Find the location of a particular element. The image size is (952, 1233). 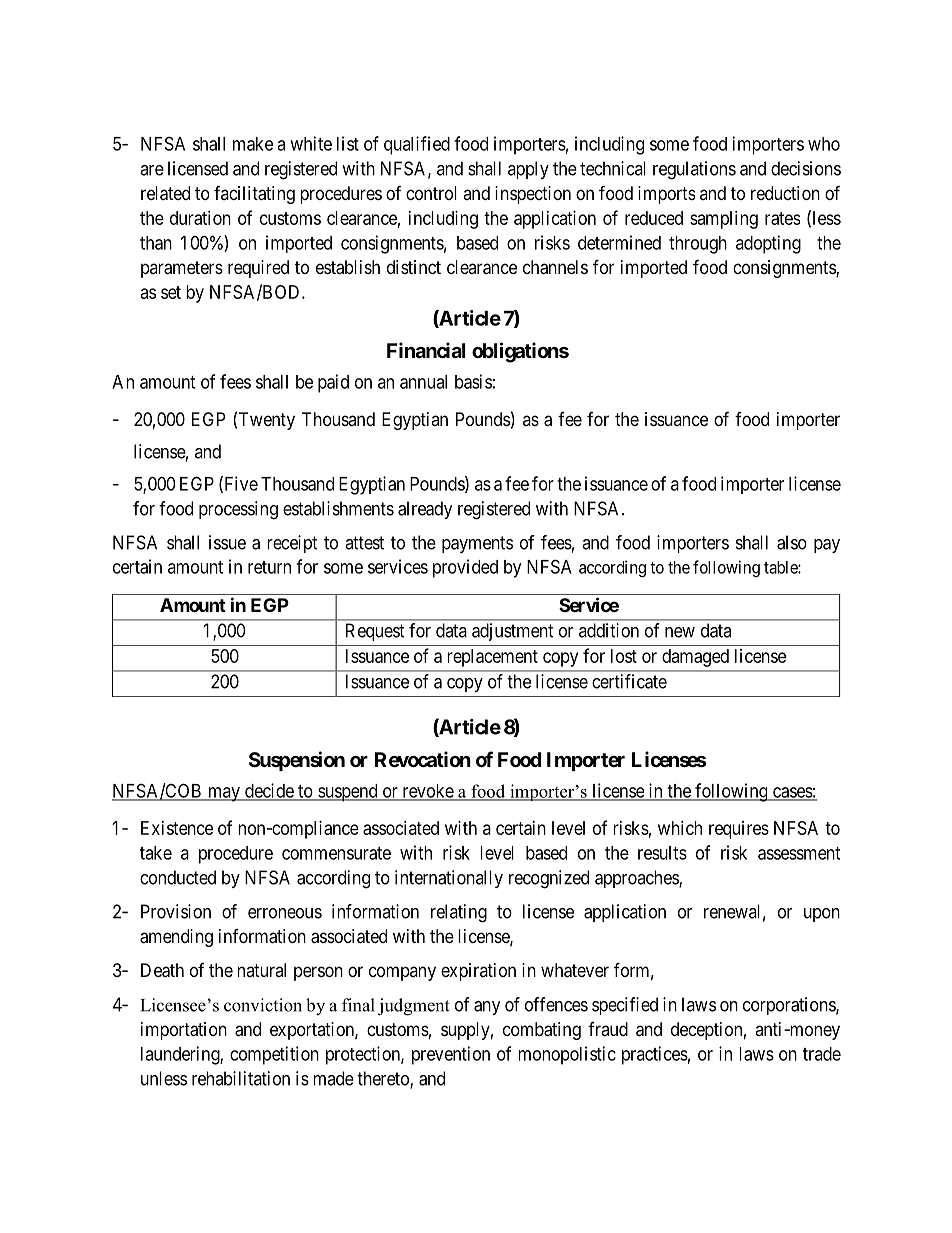

apply is located at coordinates (528, 170).
